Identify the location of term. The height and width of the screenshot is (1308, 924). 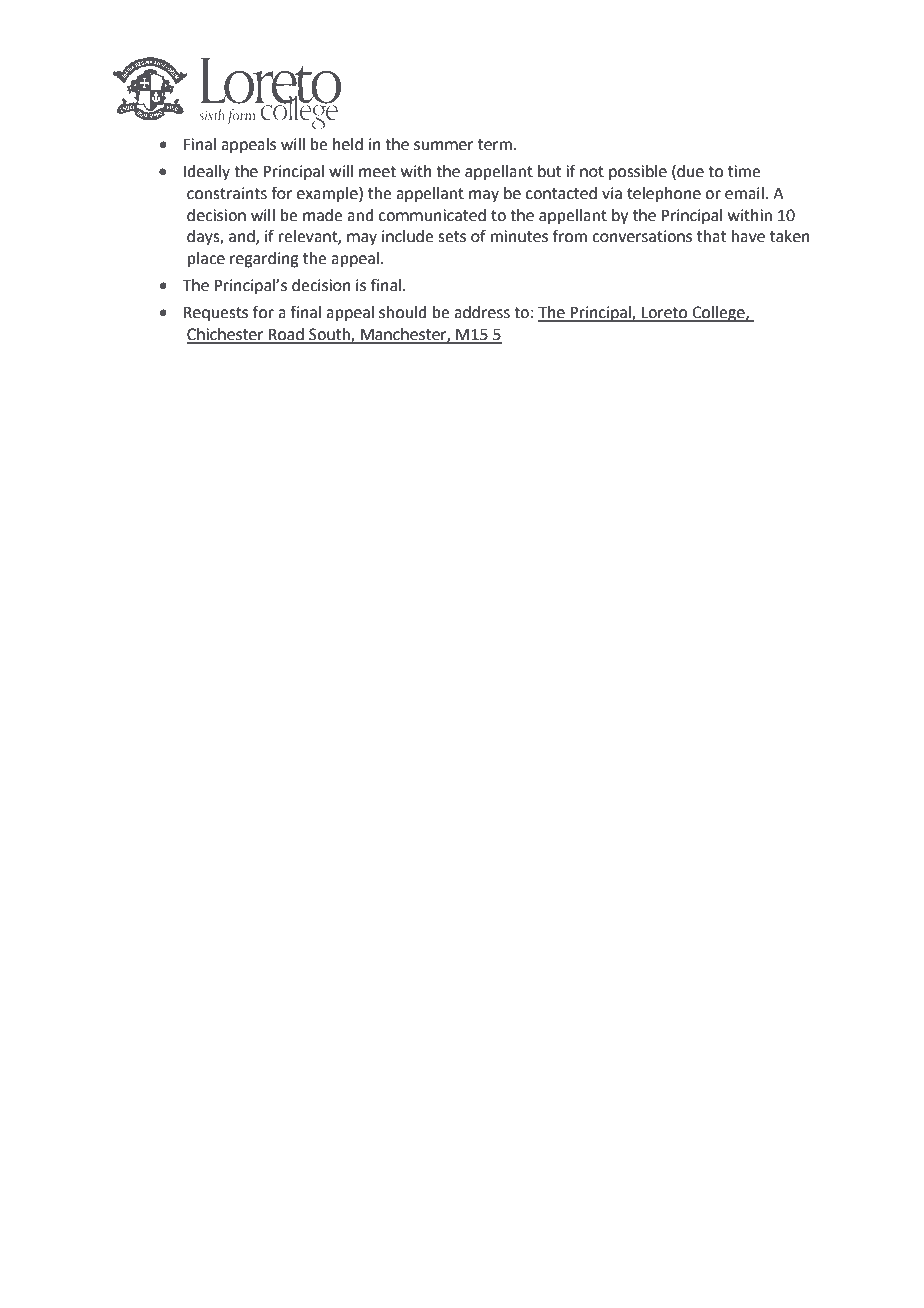
(495, 145).
